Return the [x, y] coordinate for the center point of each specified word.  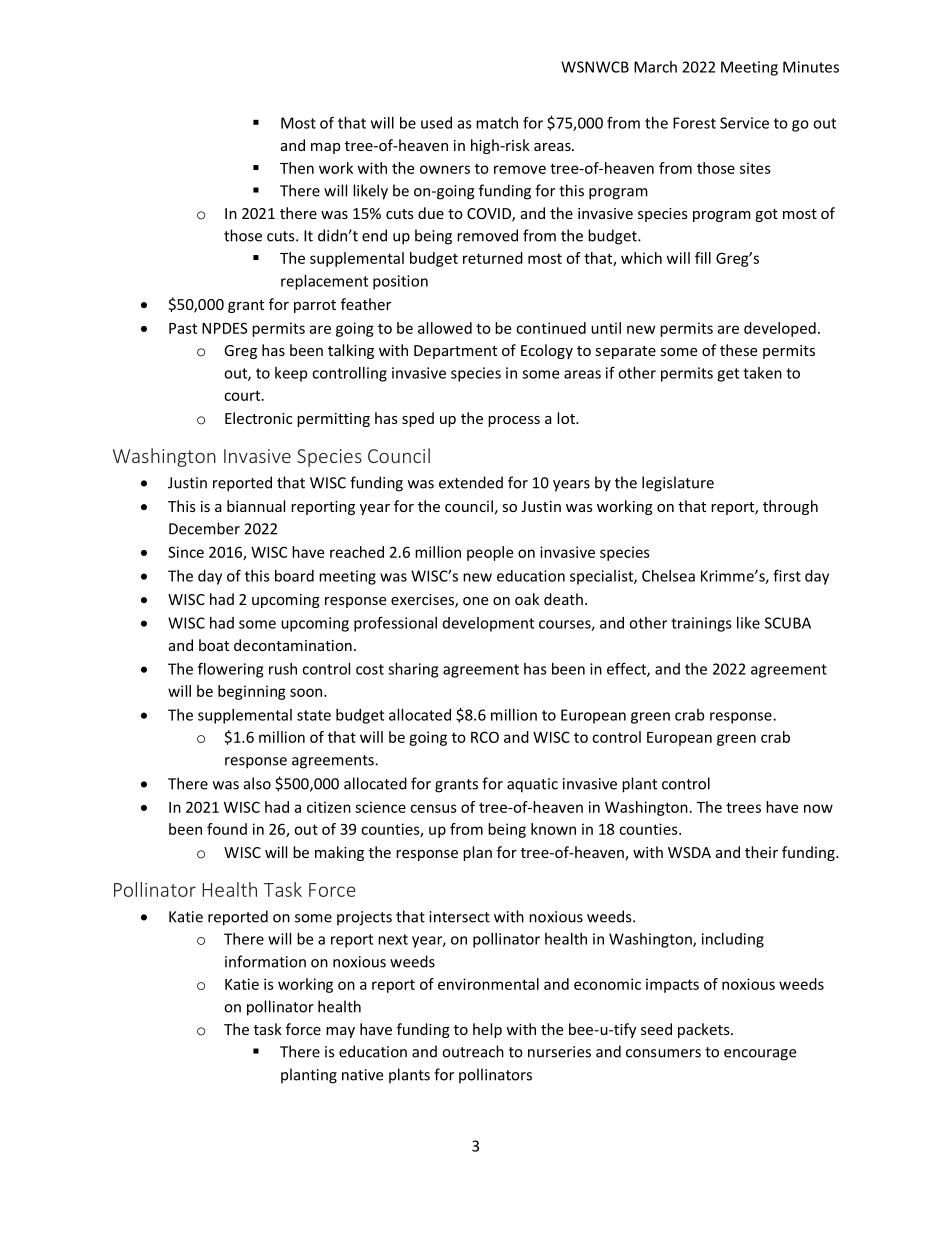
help [487, 1030]
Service [744, 123]
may [340, 1032]
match [497, 123]
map [325, 148]
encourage [760, 1055]
